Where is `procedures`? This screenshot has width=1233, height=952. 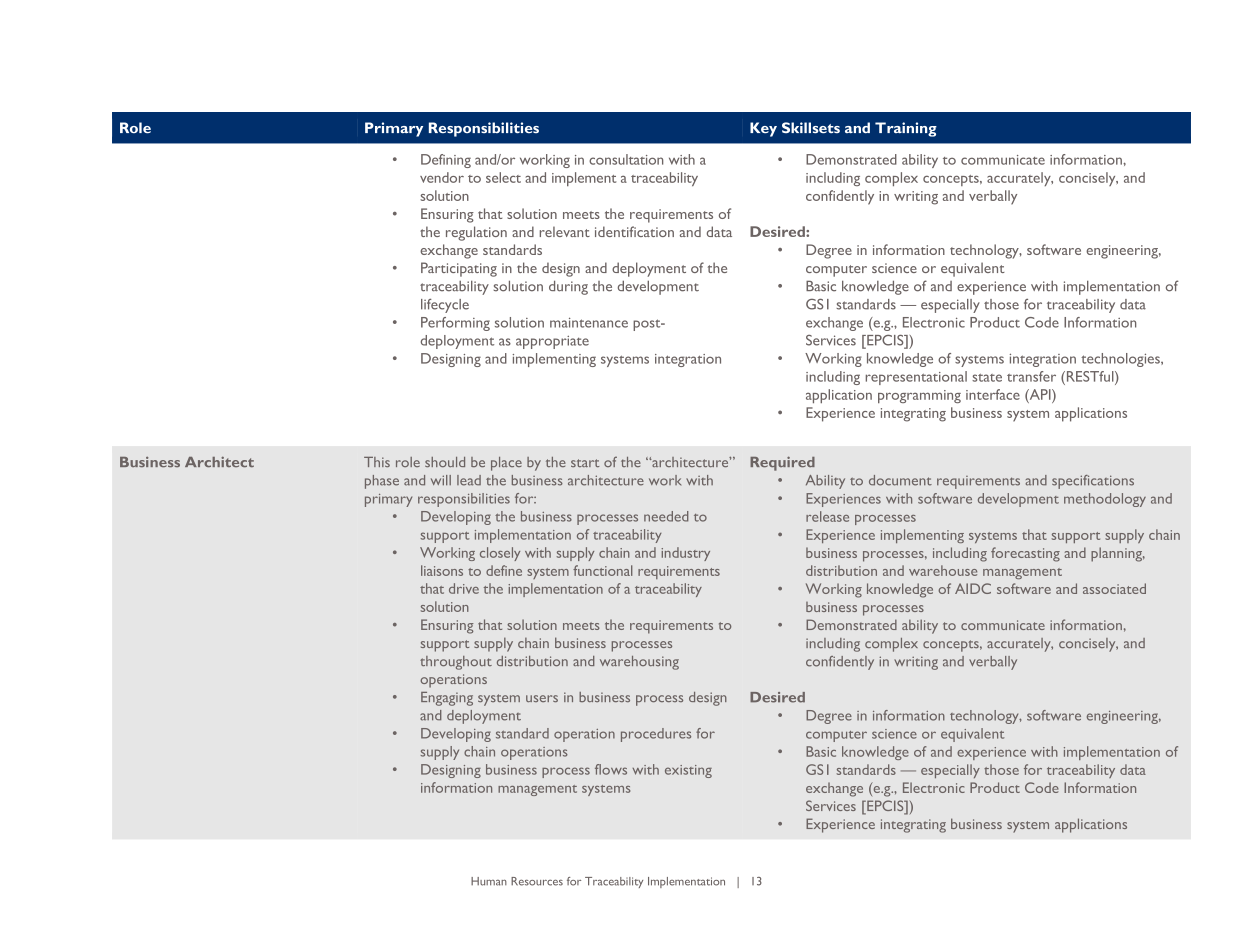 procedures is located at coordinates (656, 735).
